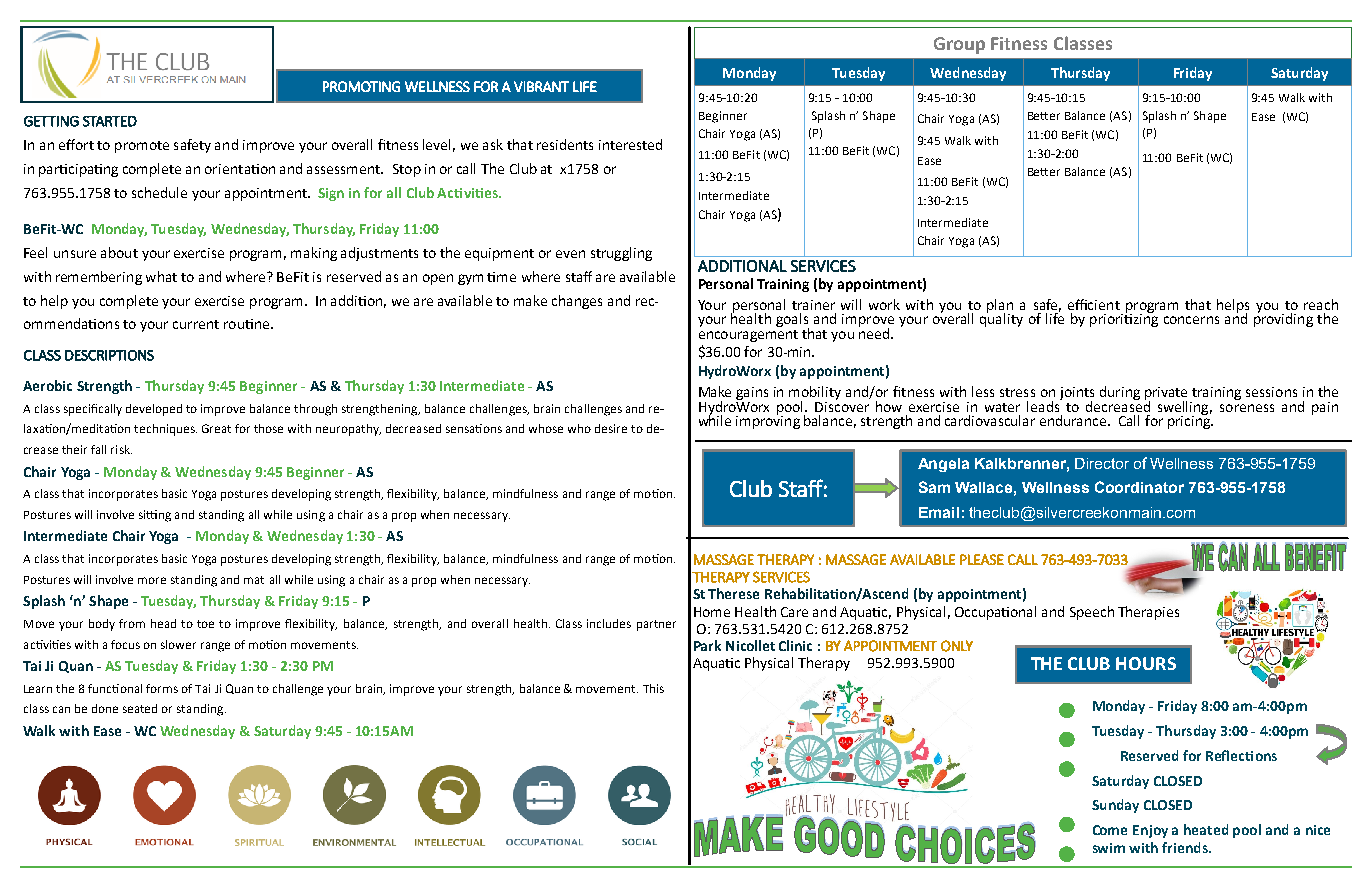 This screenshot has height=887, width=1372. I want to click on Great, so click(216, 428).
